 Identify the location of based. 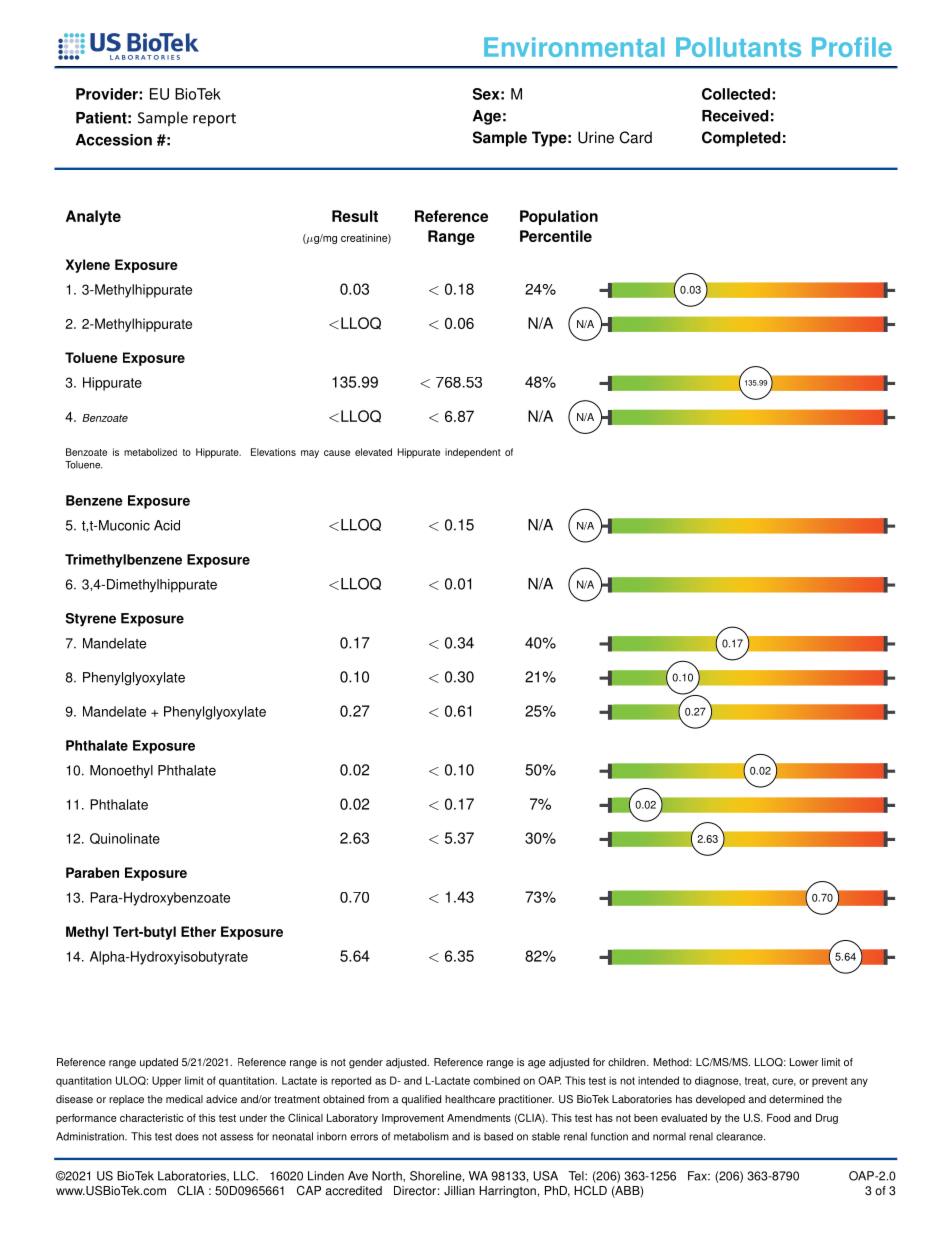
(498, 1136).
